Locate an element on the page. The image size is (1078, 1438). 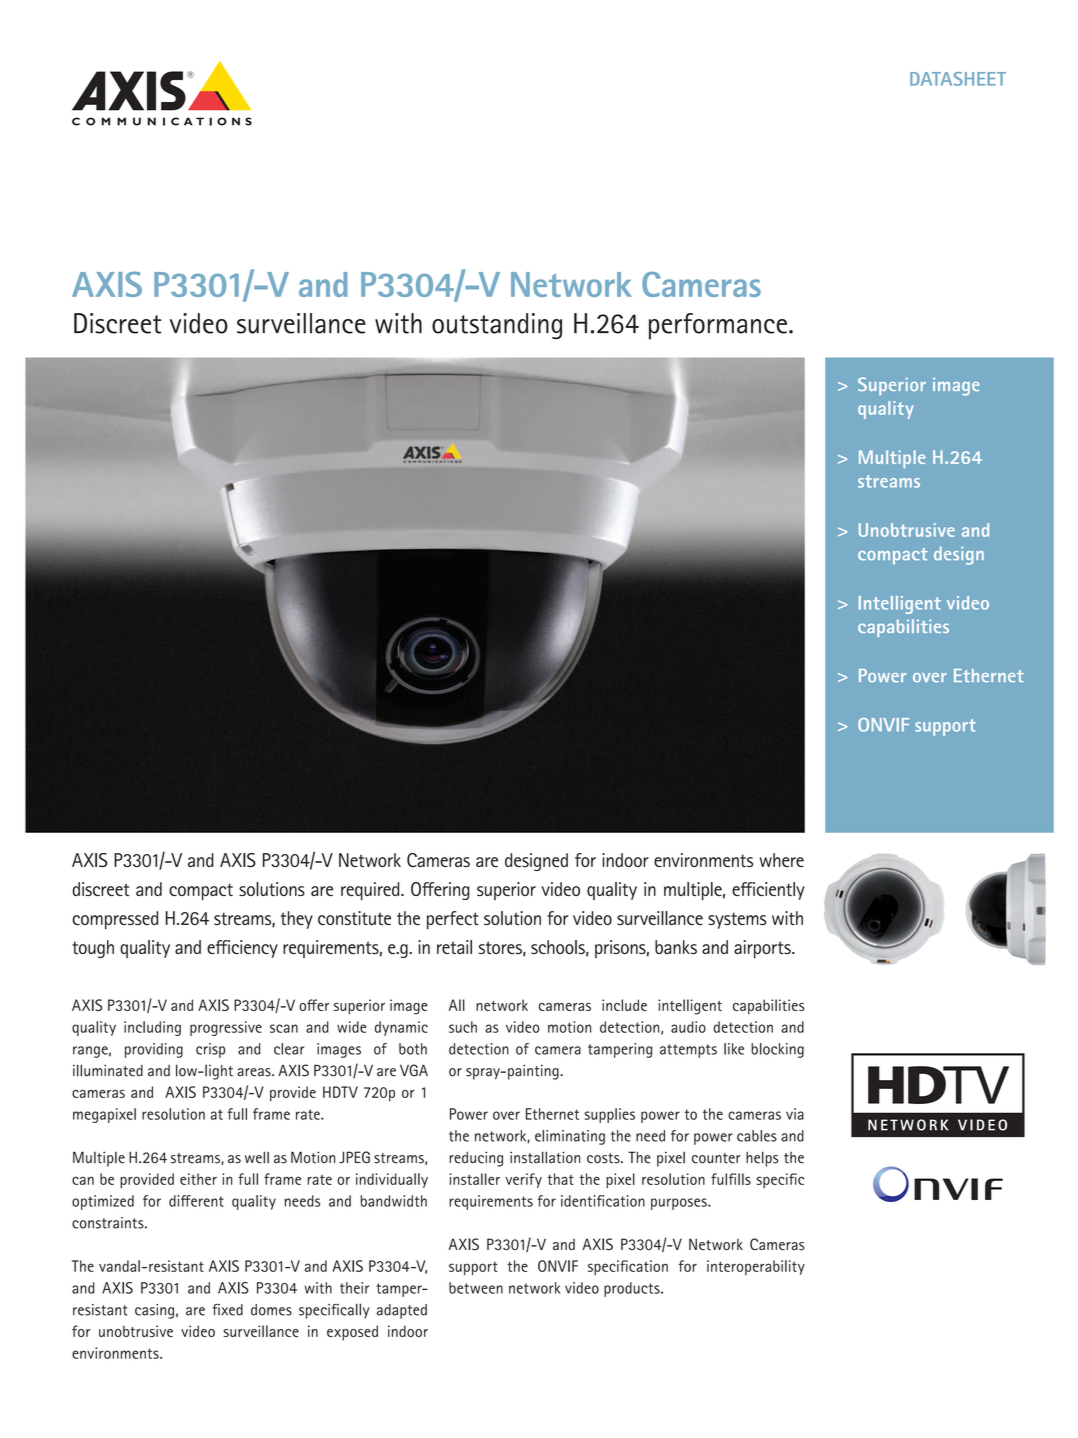
where is located at coordinates (782, 860).
